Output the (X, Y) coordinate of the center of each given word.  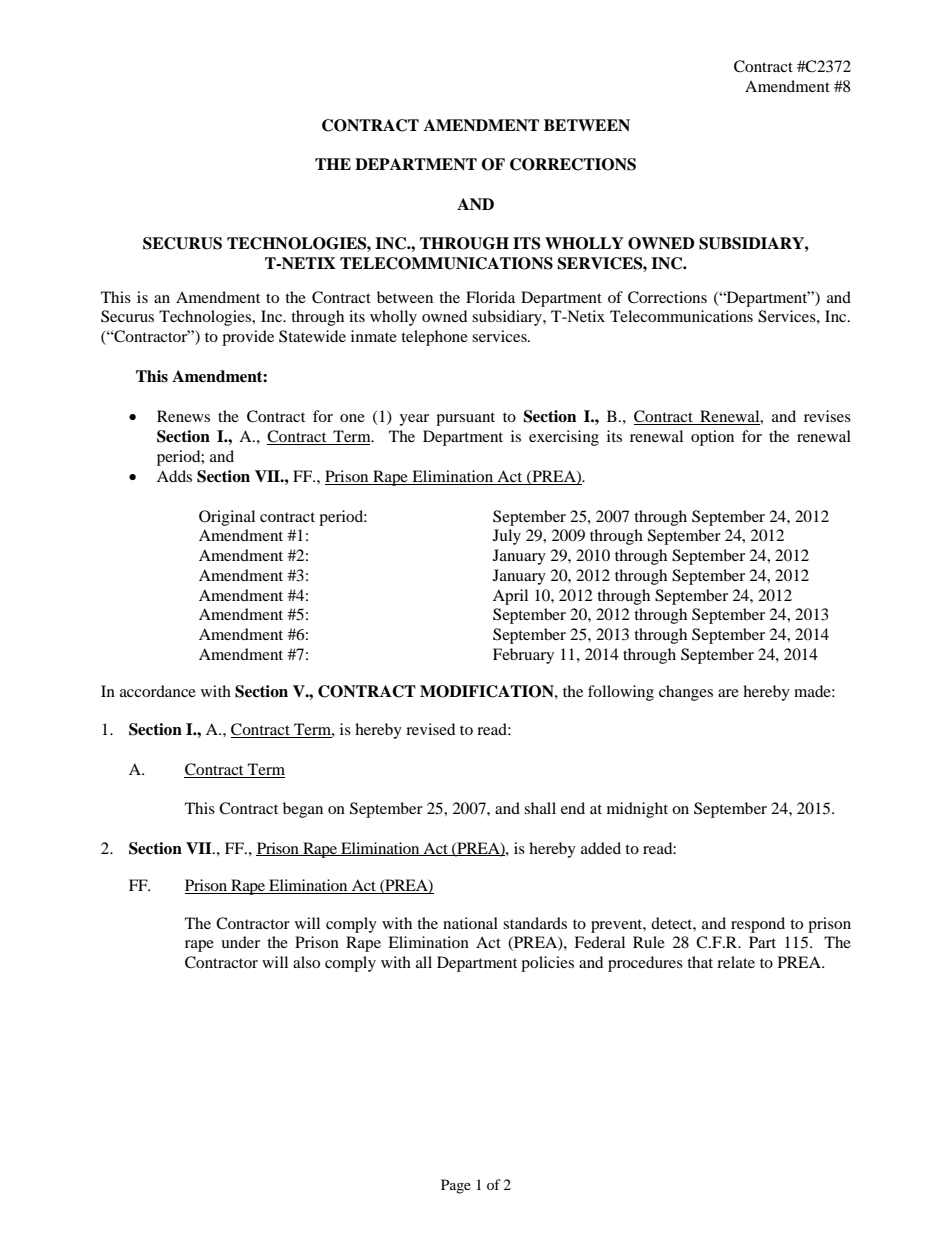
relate (736, 962)
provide (248, 338)
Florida (490, 297)
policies (547, 964)
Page (456, 1186)
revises (827, 416)
